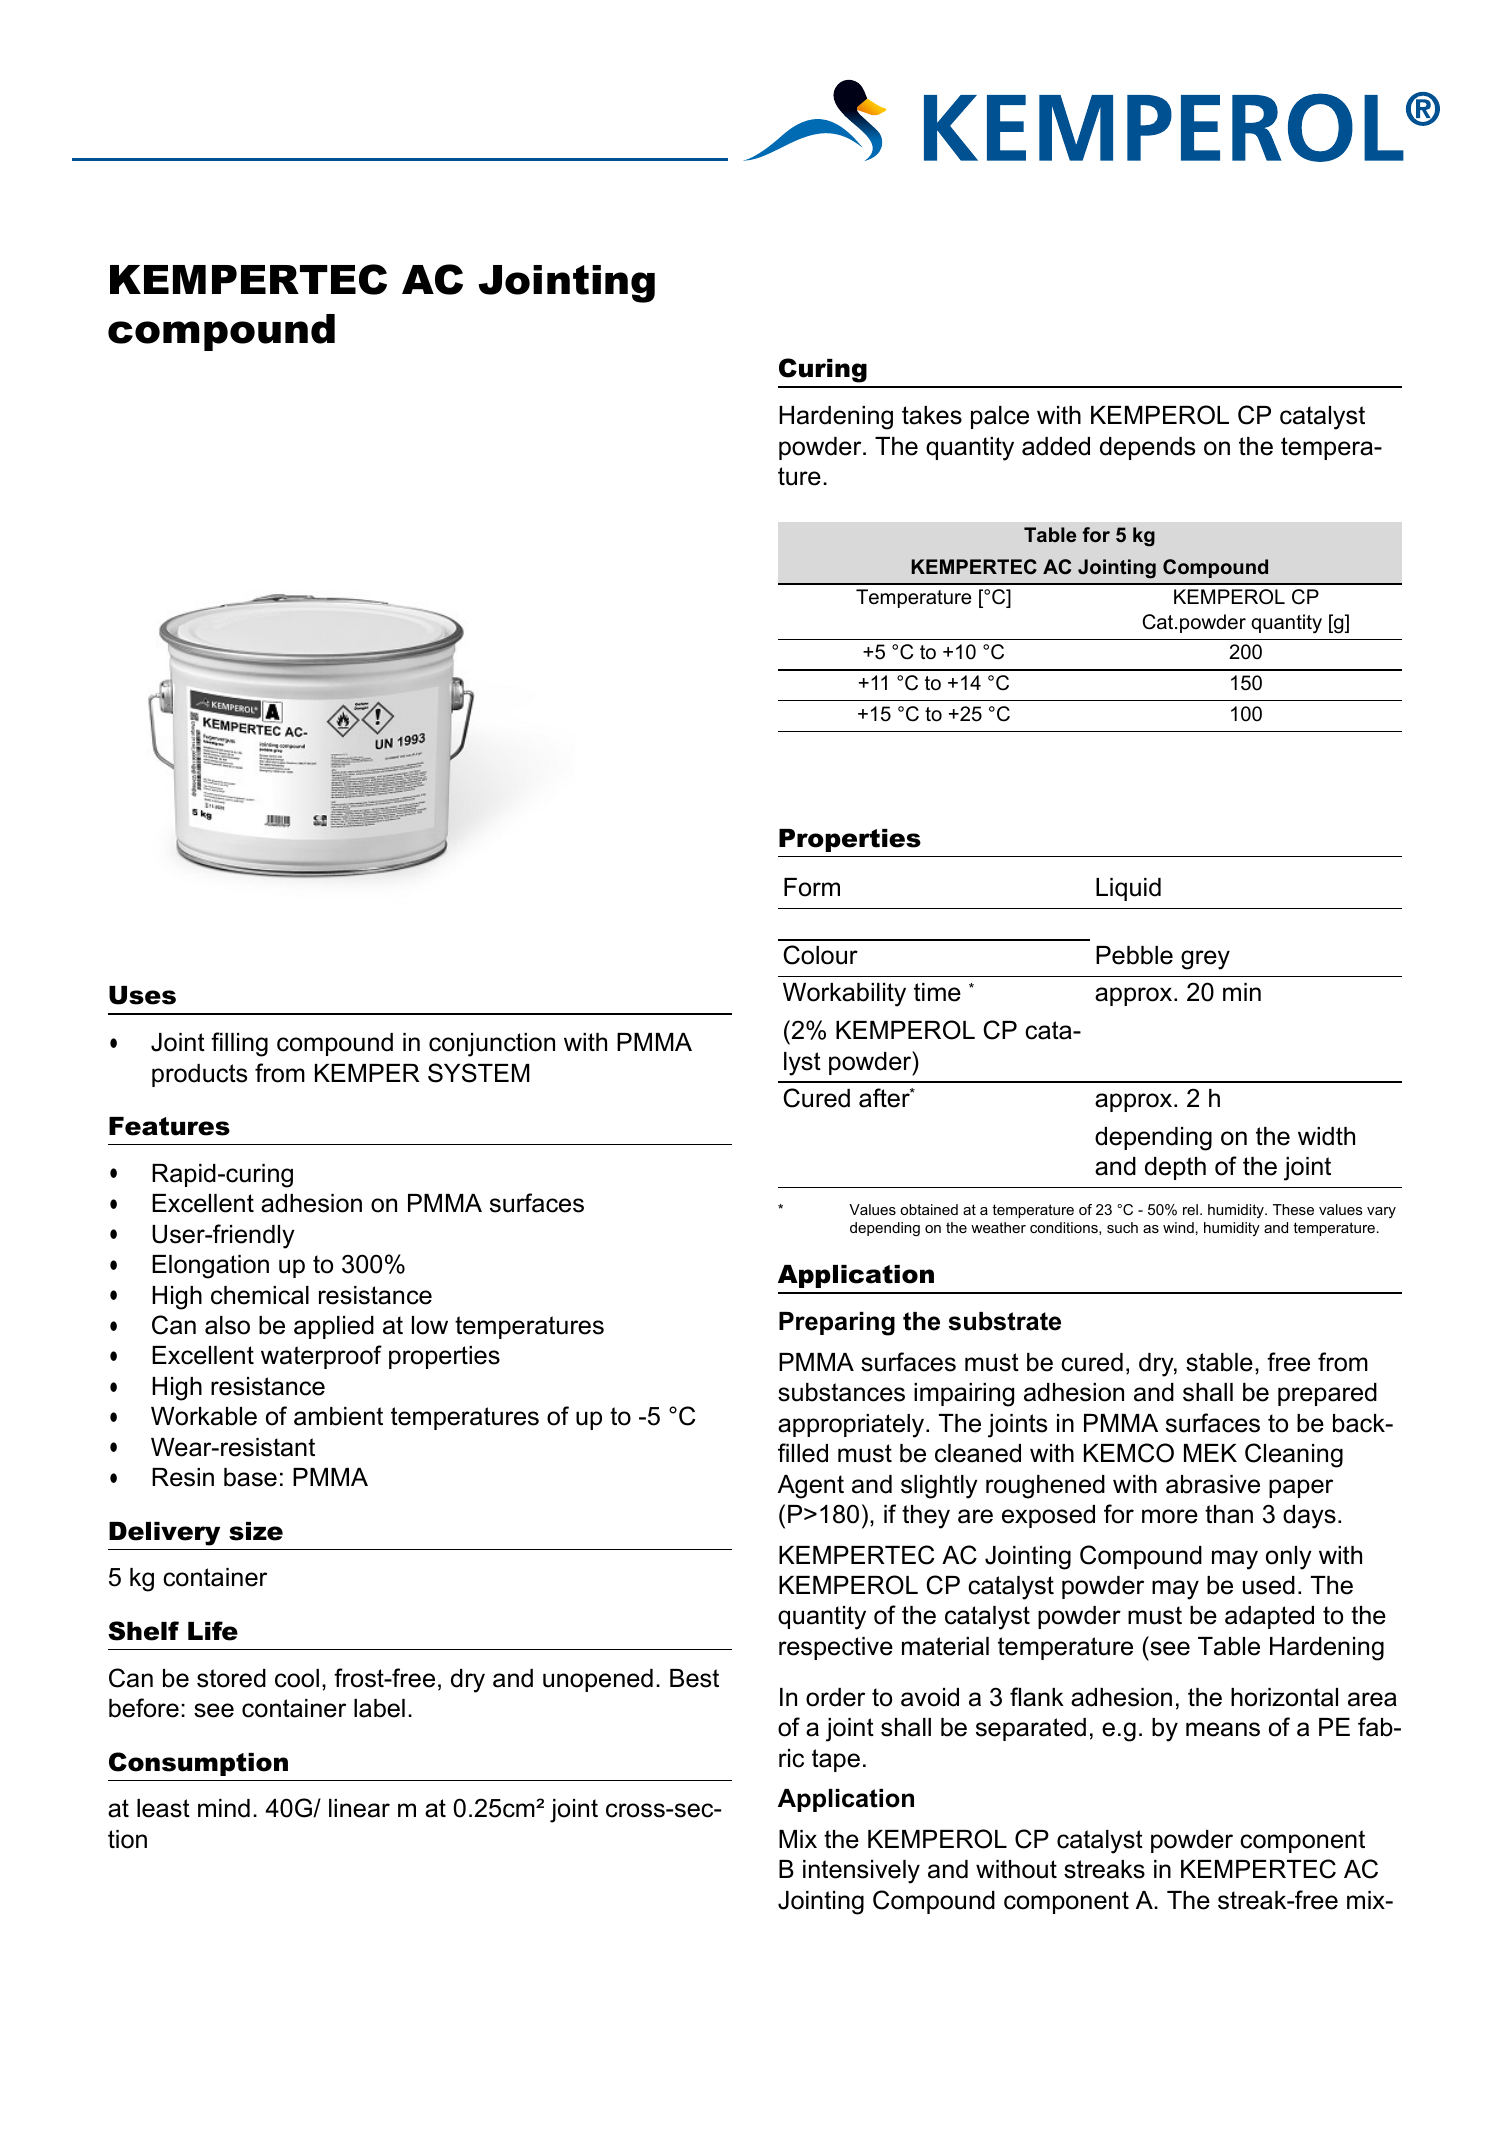 Image resolution: width=1510 pixels, height=2136 pixels. I want to click on depends, so click(1147, 448).
